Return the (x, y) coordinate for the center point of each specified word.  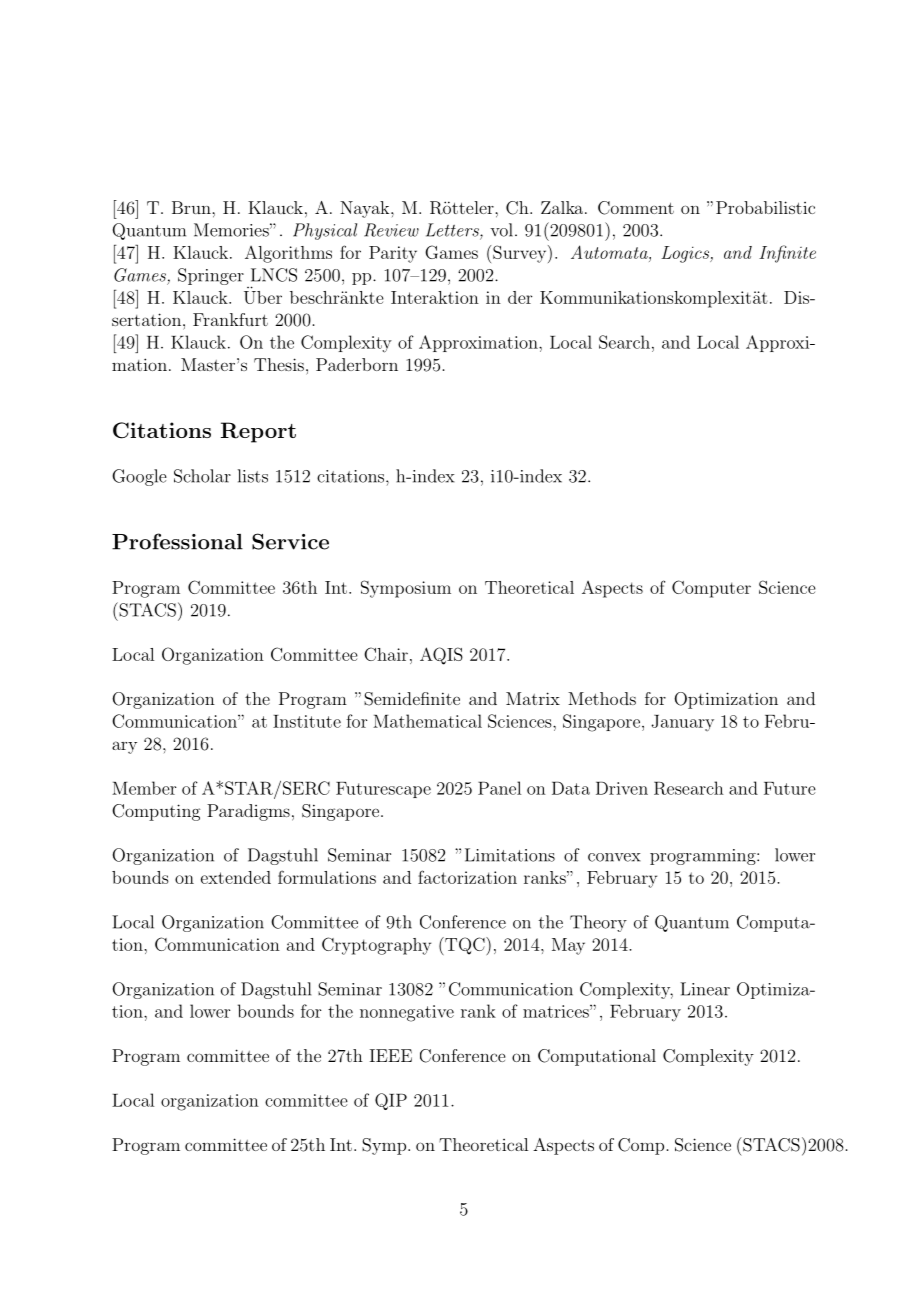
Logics (686, 254)
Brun (192, 207)
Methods (602, 698)
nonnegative (407, 1013)
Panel (499, 788)
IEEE (391, 1055)
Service (290, 541)
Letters (453, 231)
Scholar (202, 476)
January (682, 723)
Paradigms (248, 812)
